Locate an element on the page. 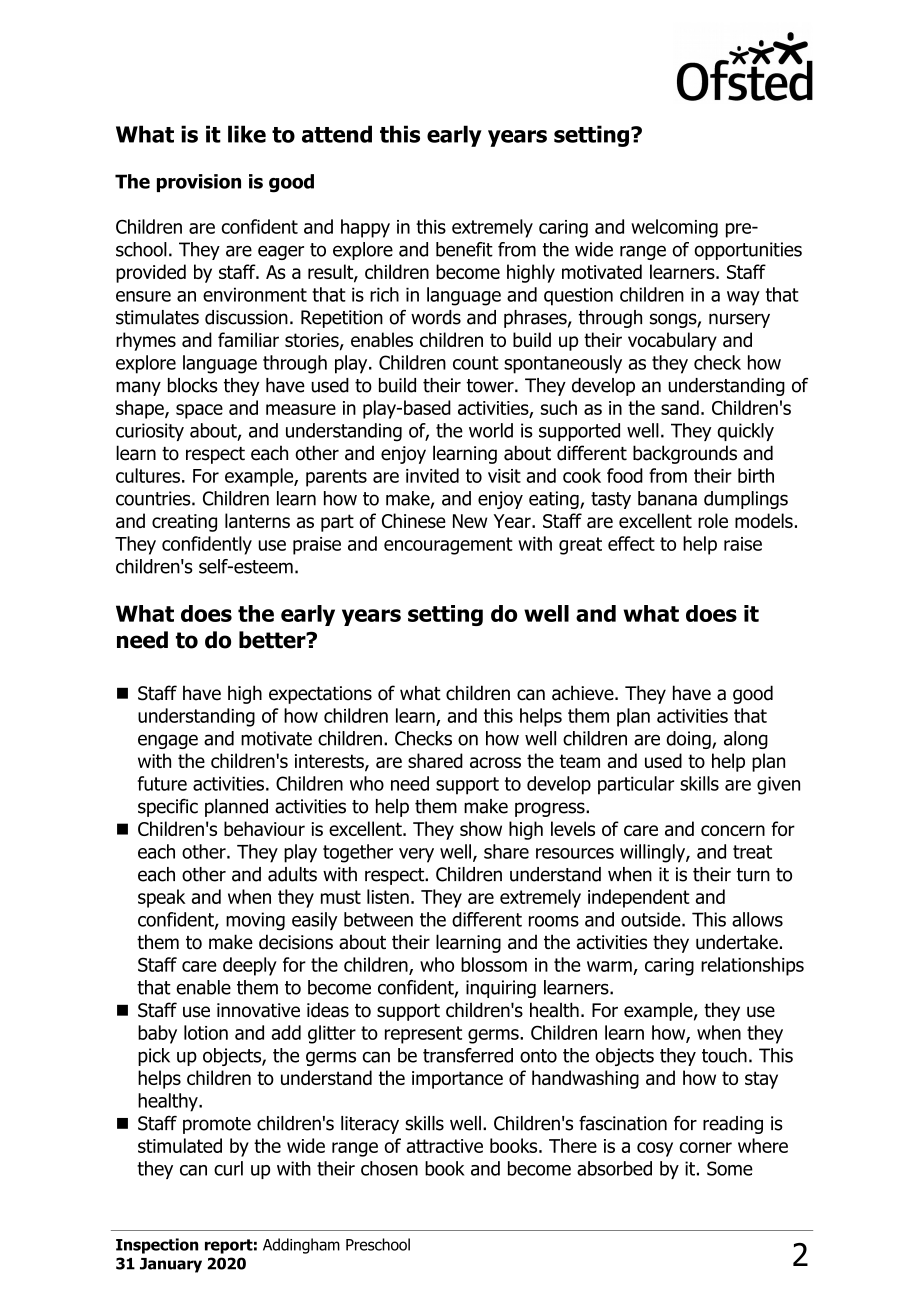 The width and height of the image is (924, 1310). lanterns is located at coordinates (257, 520).
